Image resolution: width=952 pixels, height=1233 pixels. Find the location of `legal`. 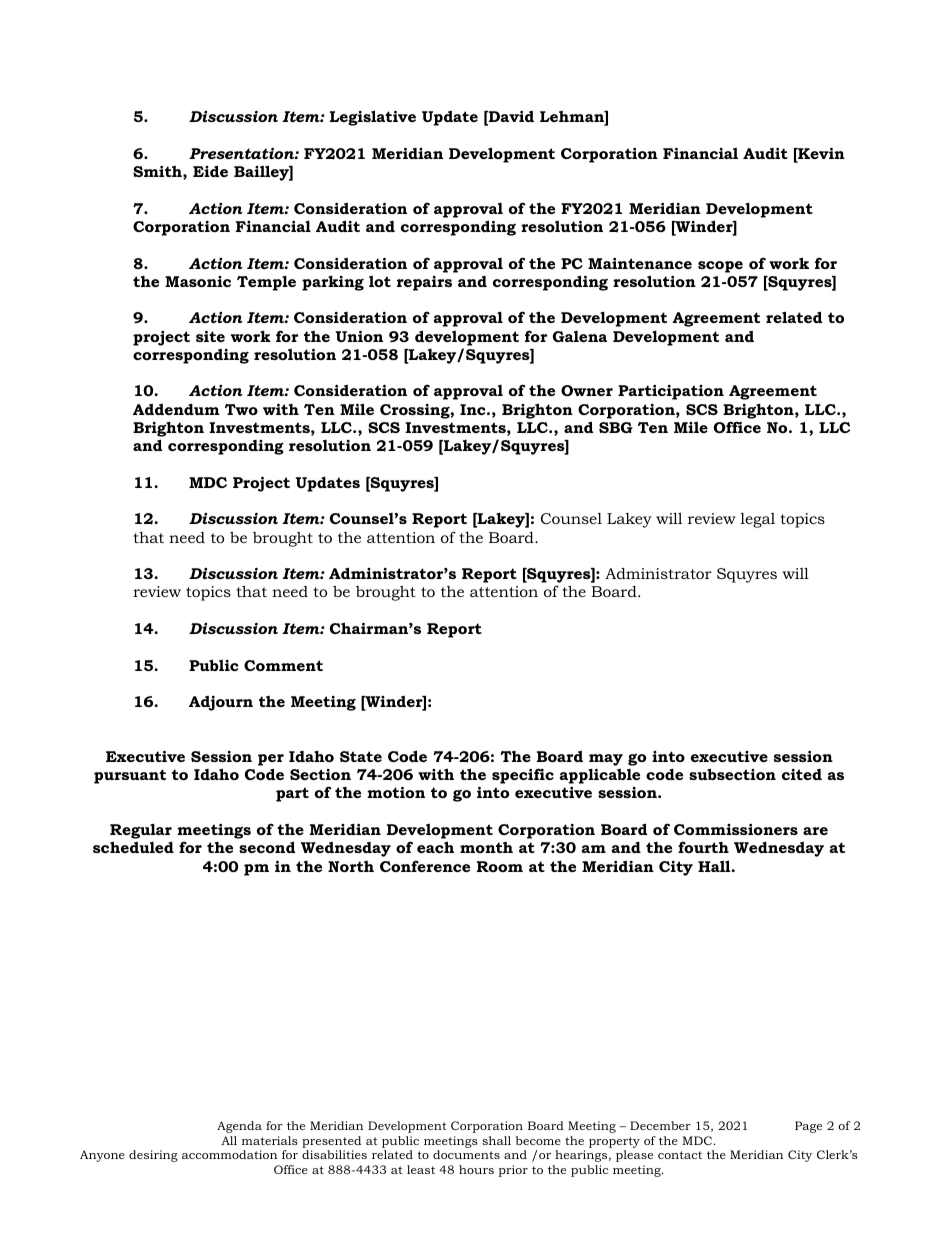

legal is located at coordinates (758, 520).
